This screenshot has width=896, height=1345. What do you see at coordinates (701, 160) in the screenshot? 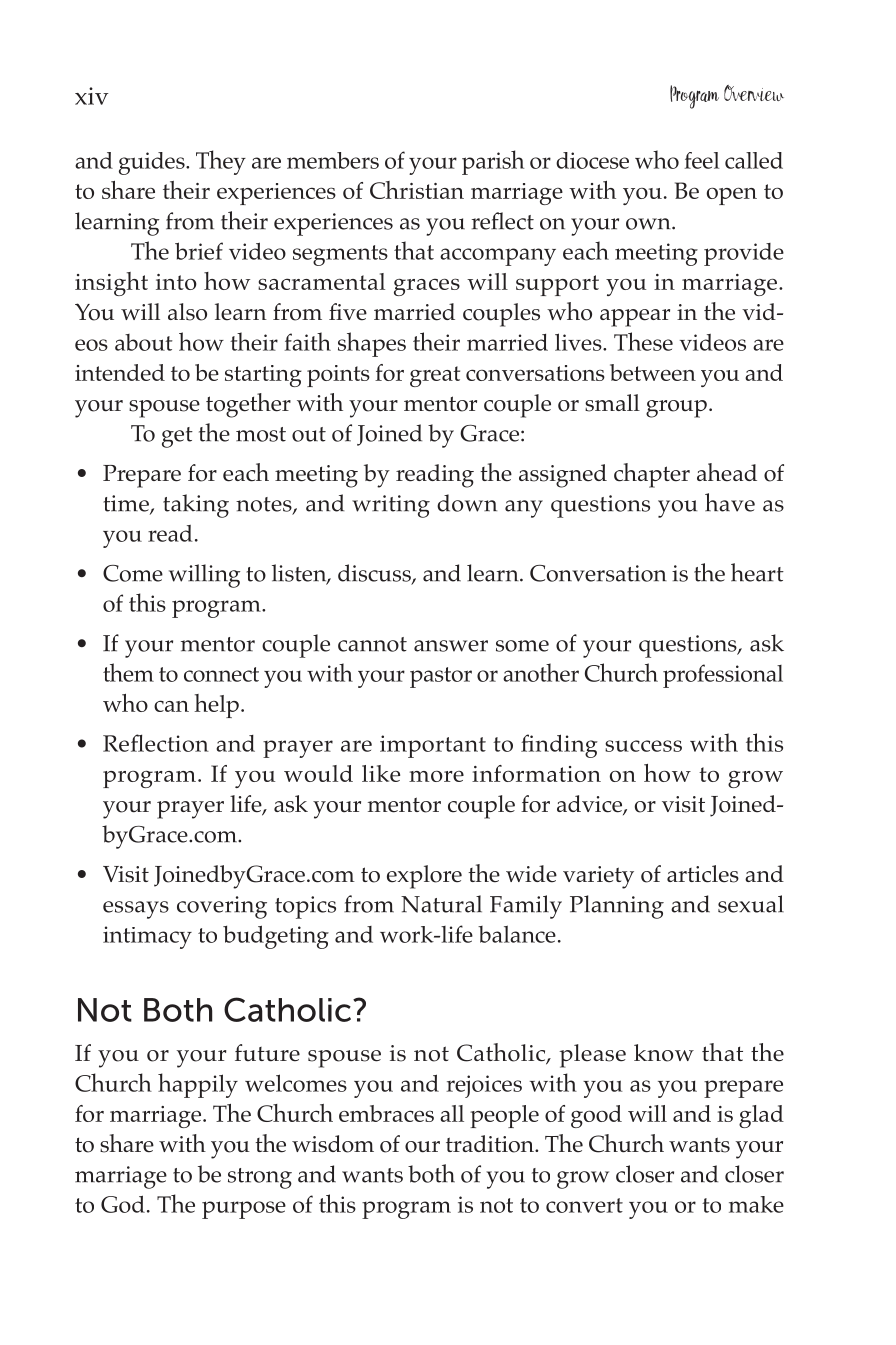
I see `feel` at bounding box center [701, 160].
